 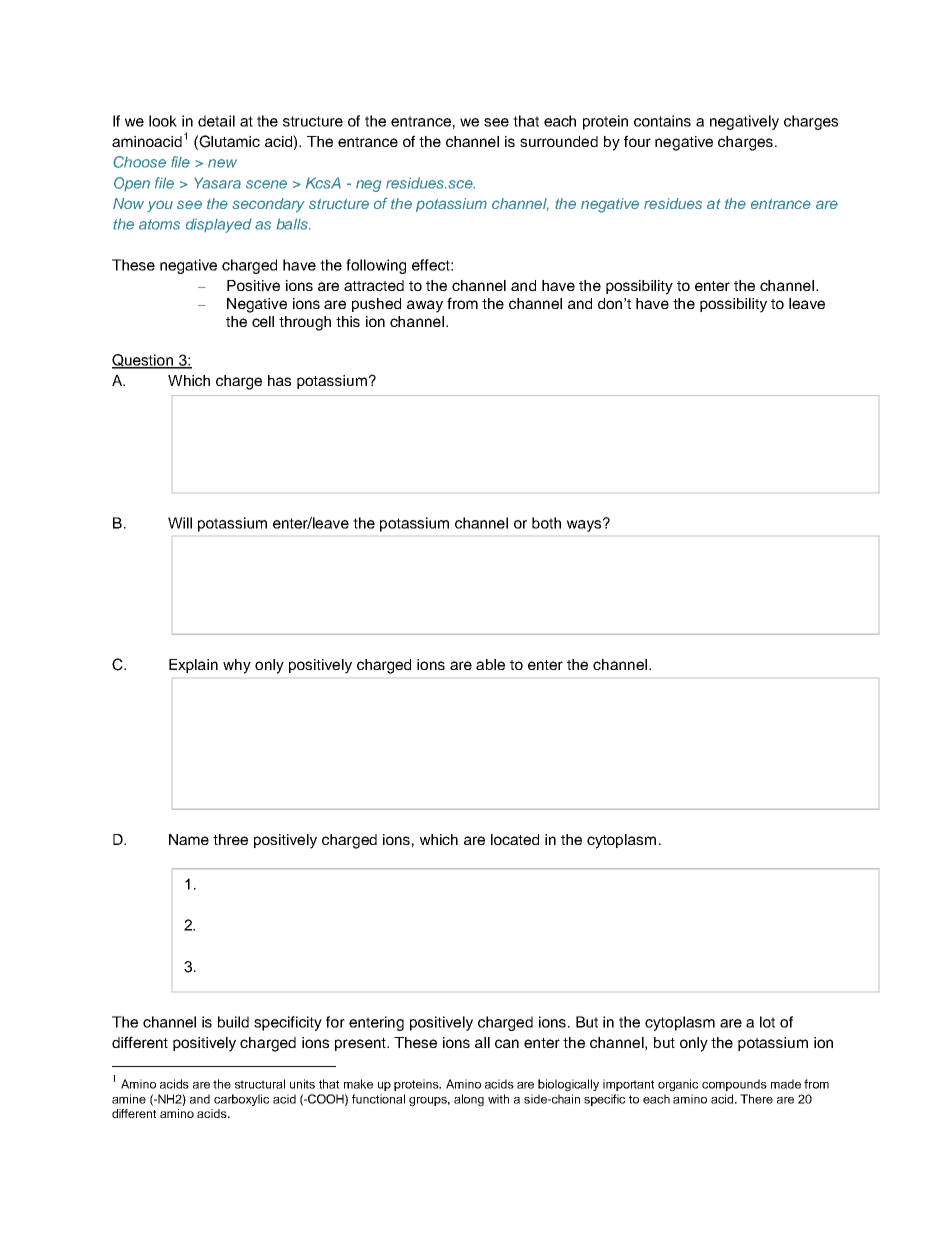 I want to click on Explain, so click(x=193, y=666).
